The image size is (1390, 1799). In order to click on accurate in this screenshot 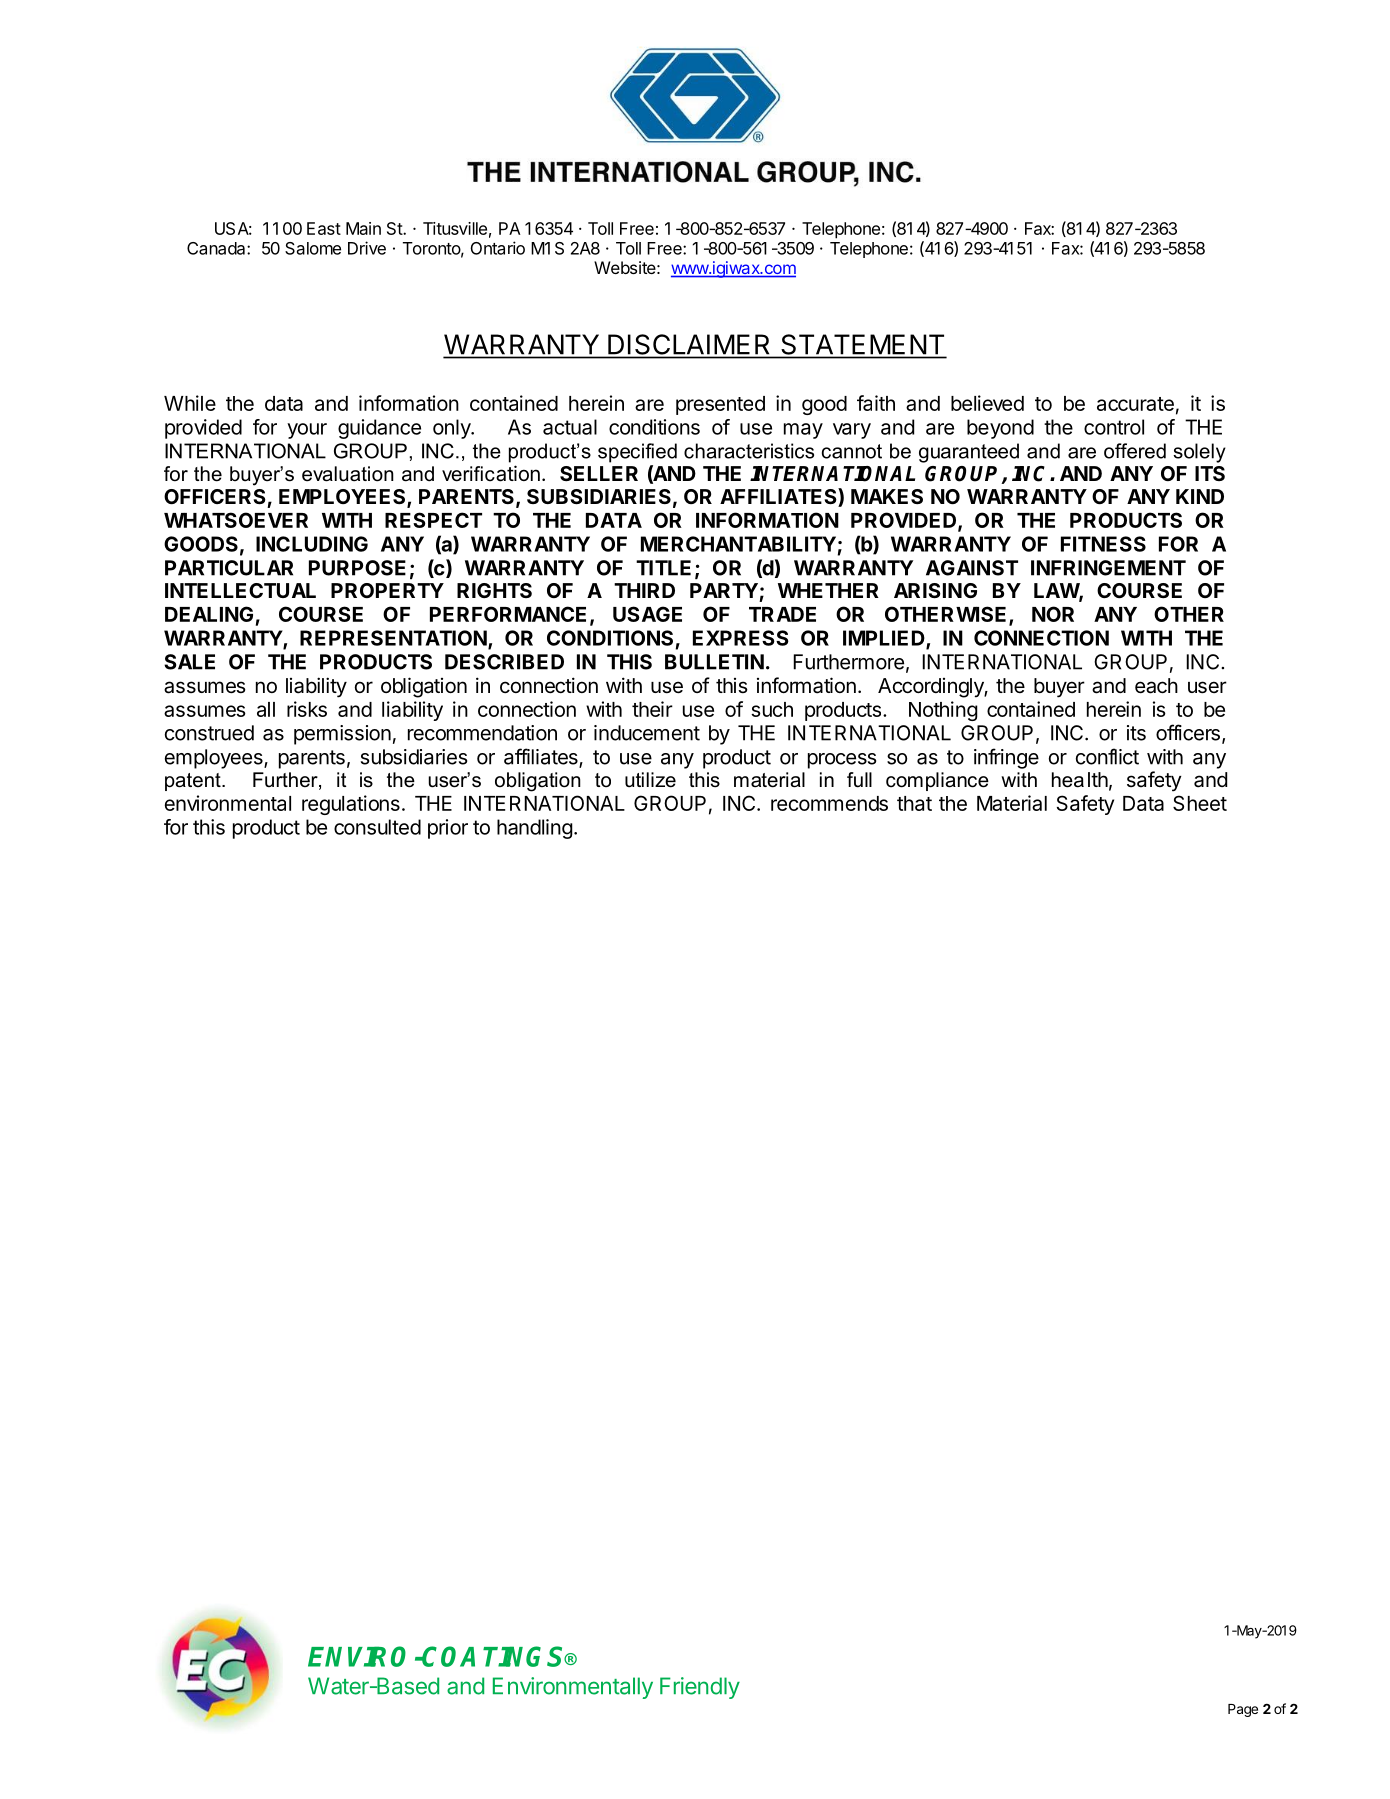, I will do `click(1135, 404)`.
